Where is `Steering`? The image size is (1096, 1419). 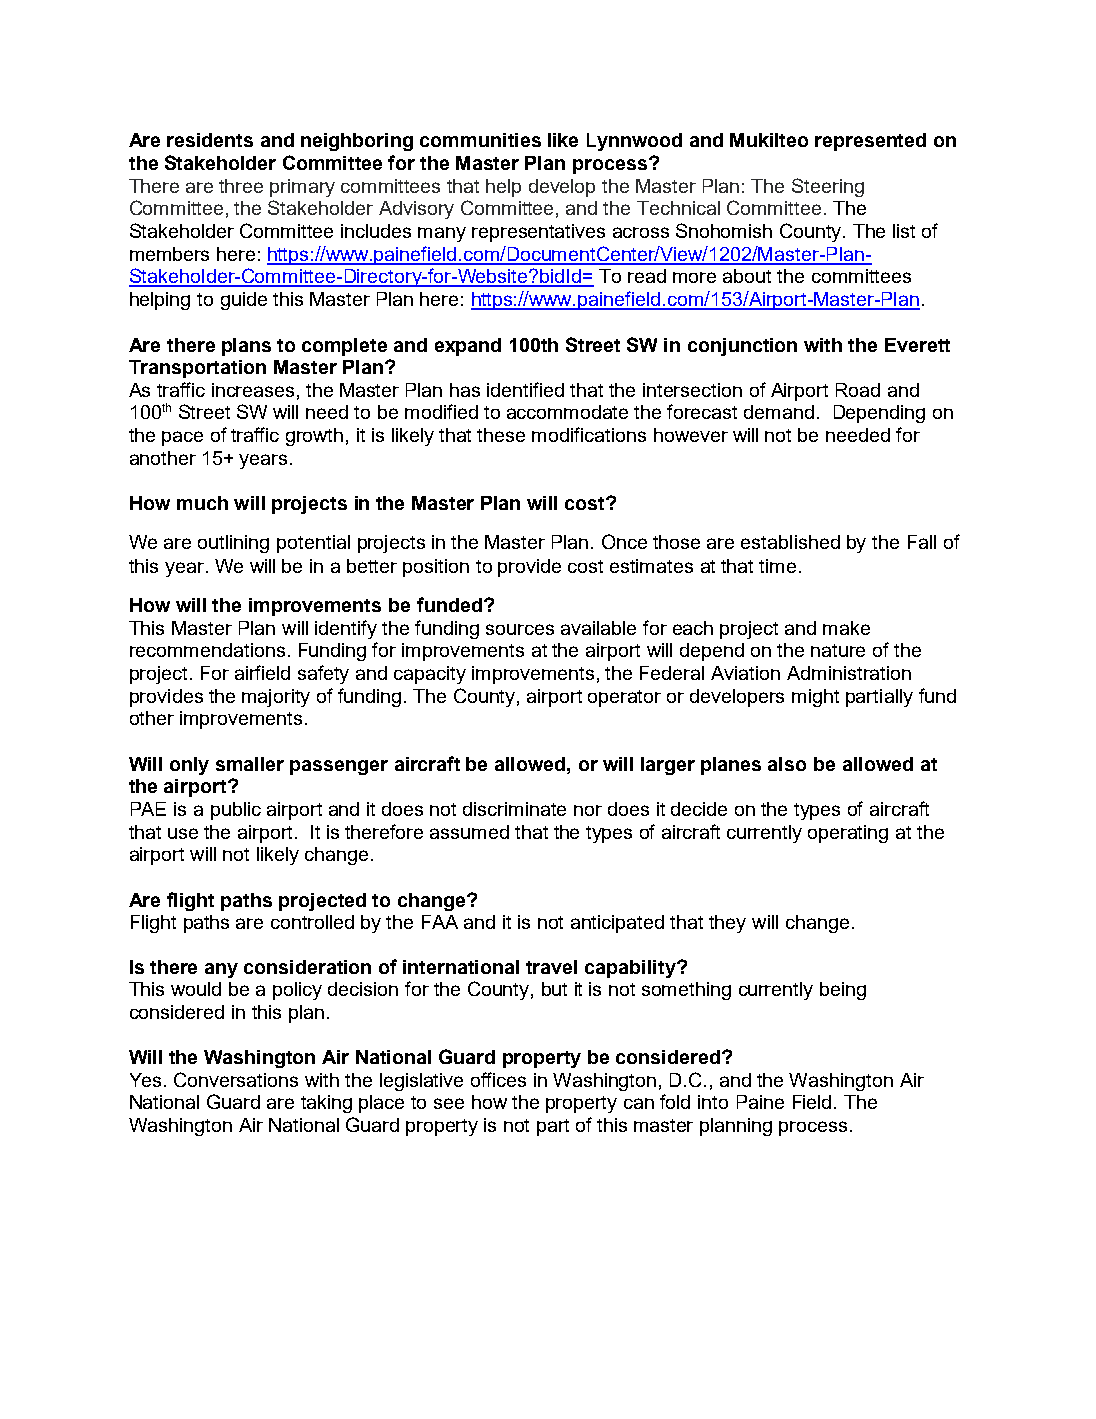 Steering is located at coordinates (828, 187).
